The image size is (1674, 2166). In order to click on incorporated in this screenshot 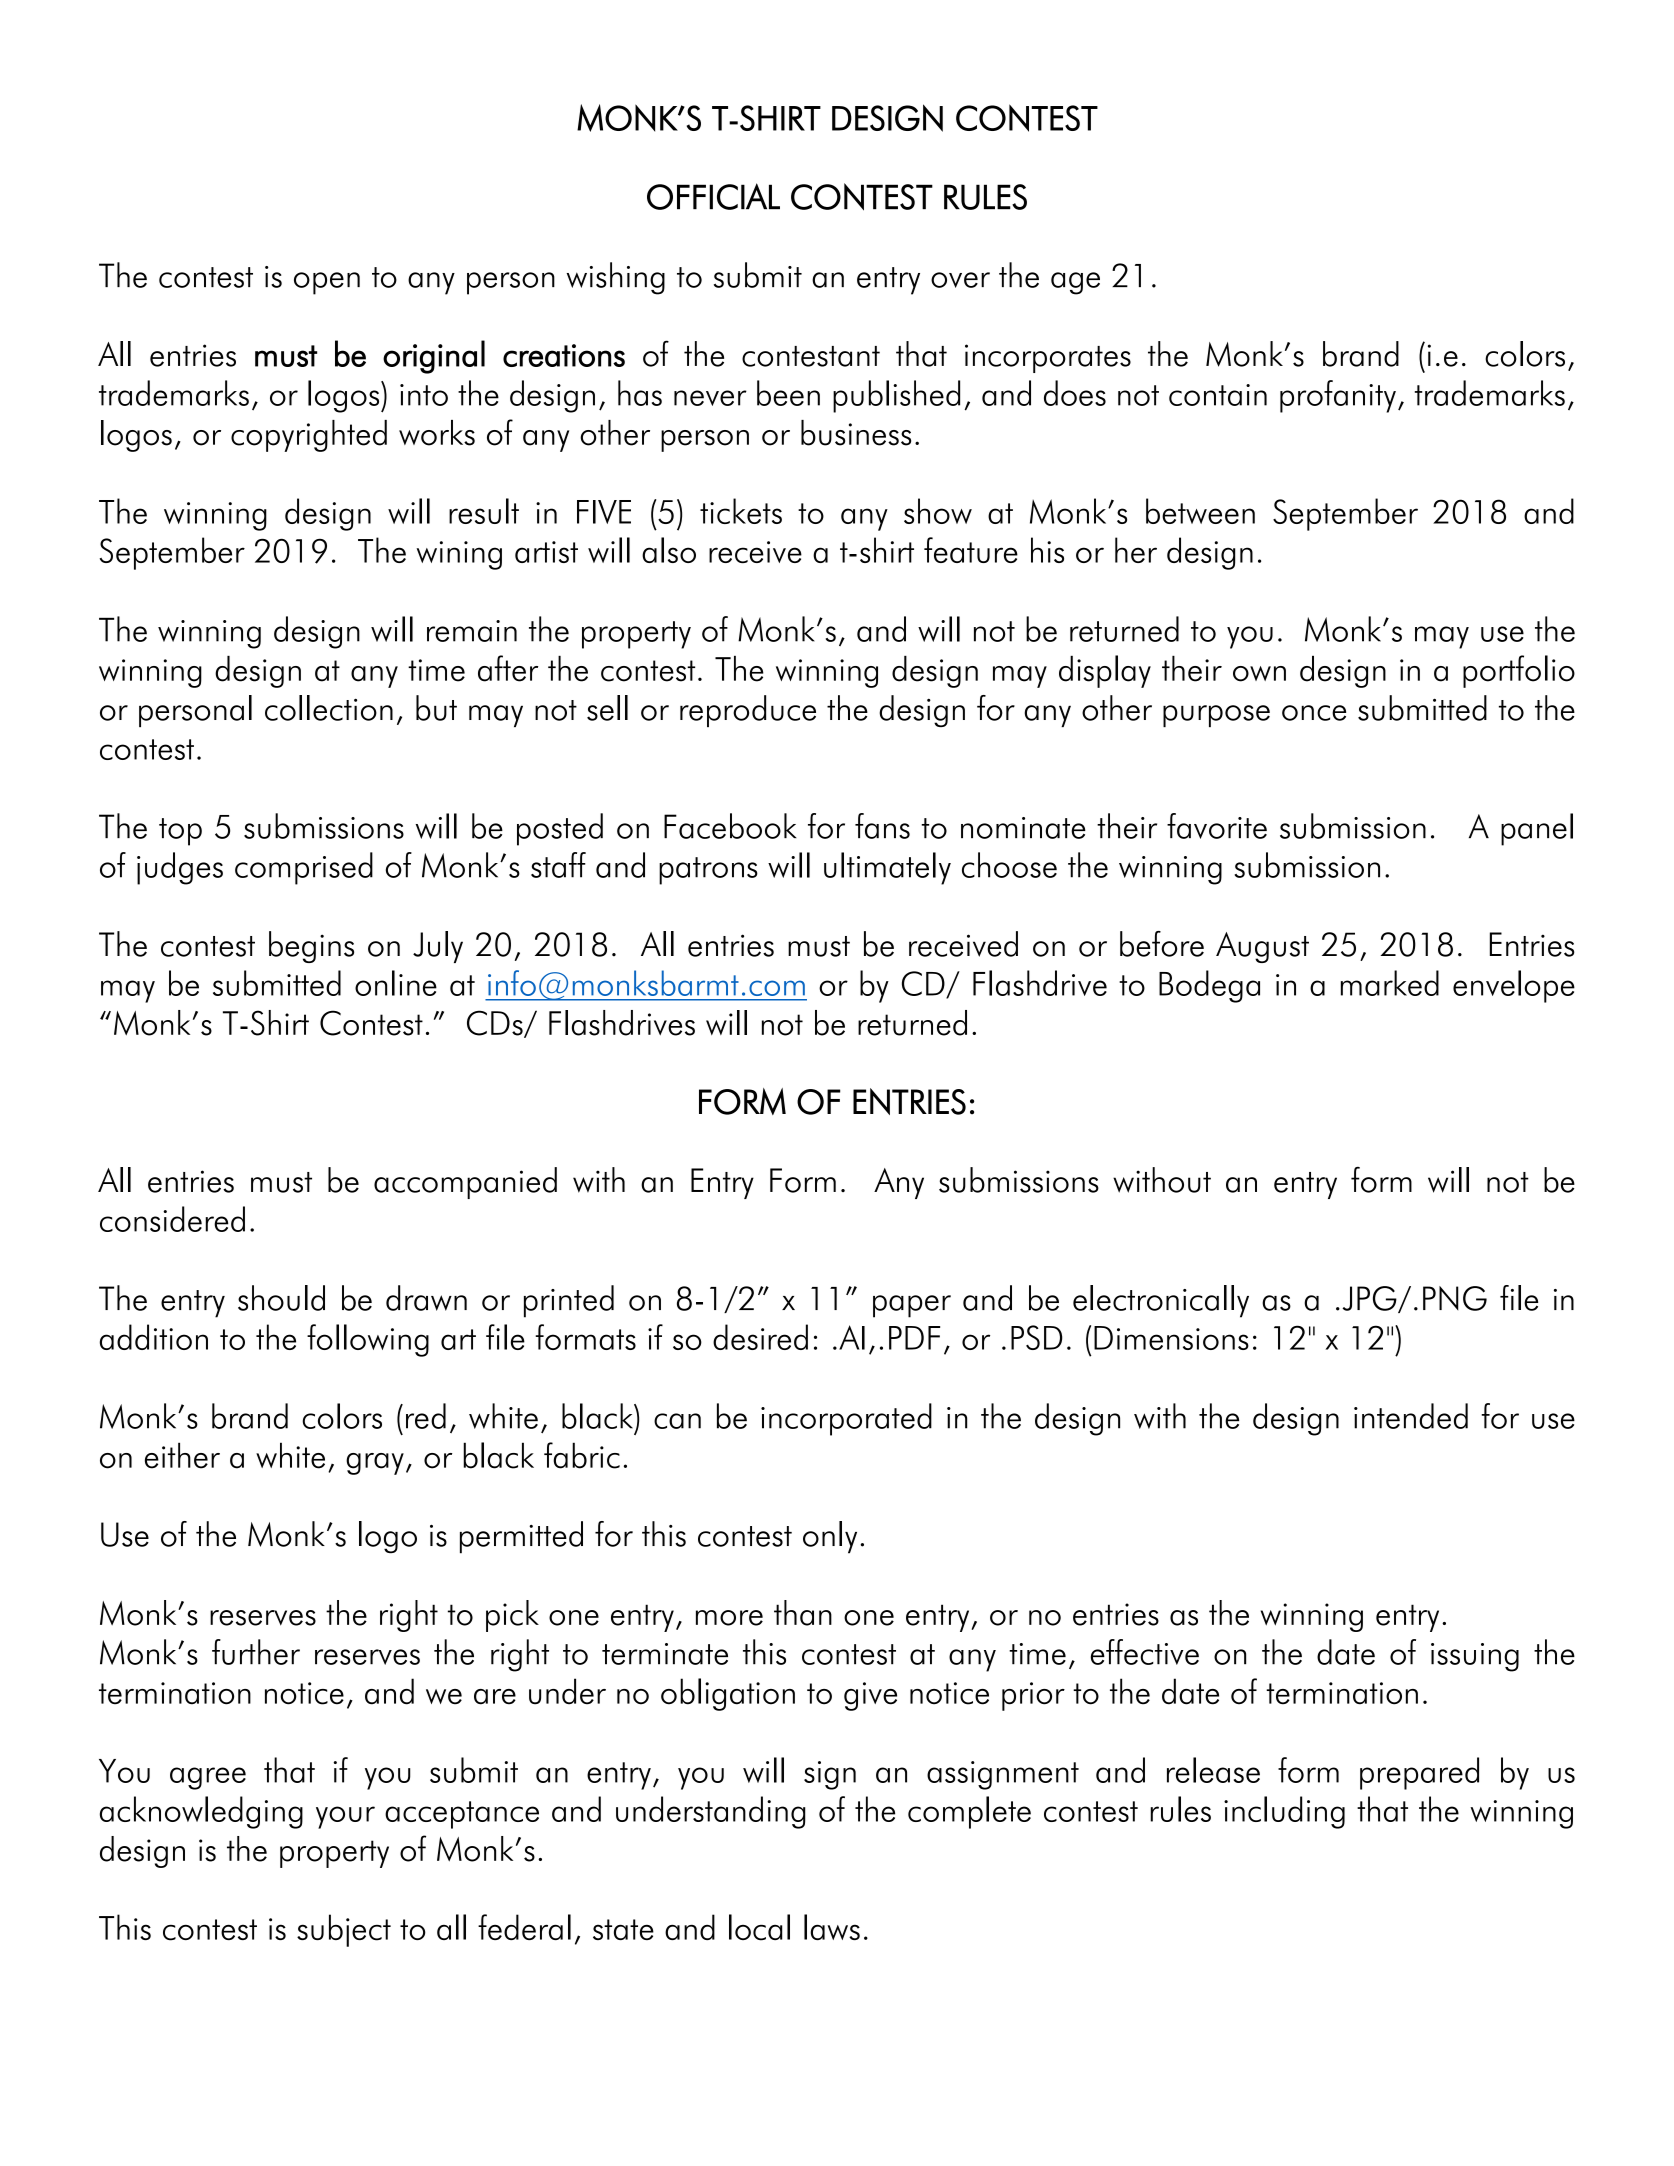, I will do `click(846, 1419)`.
